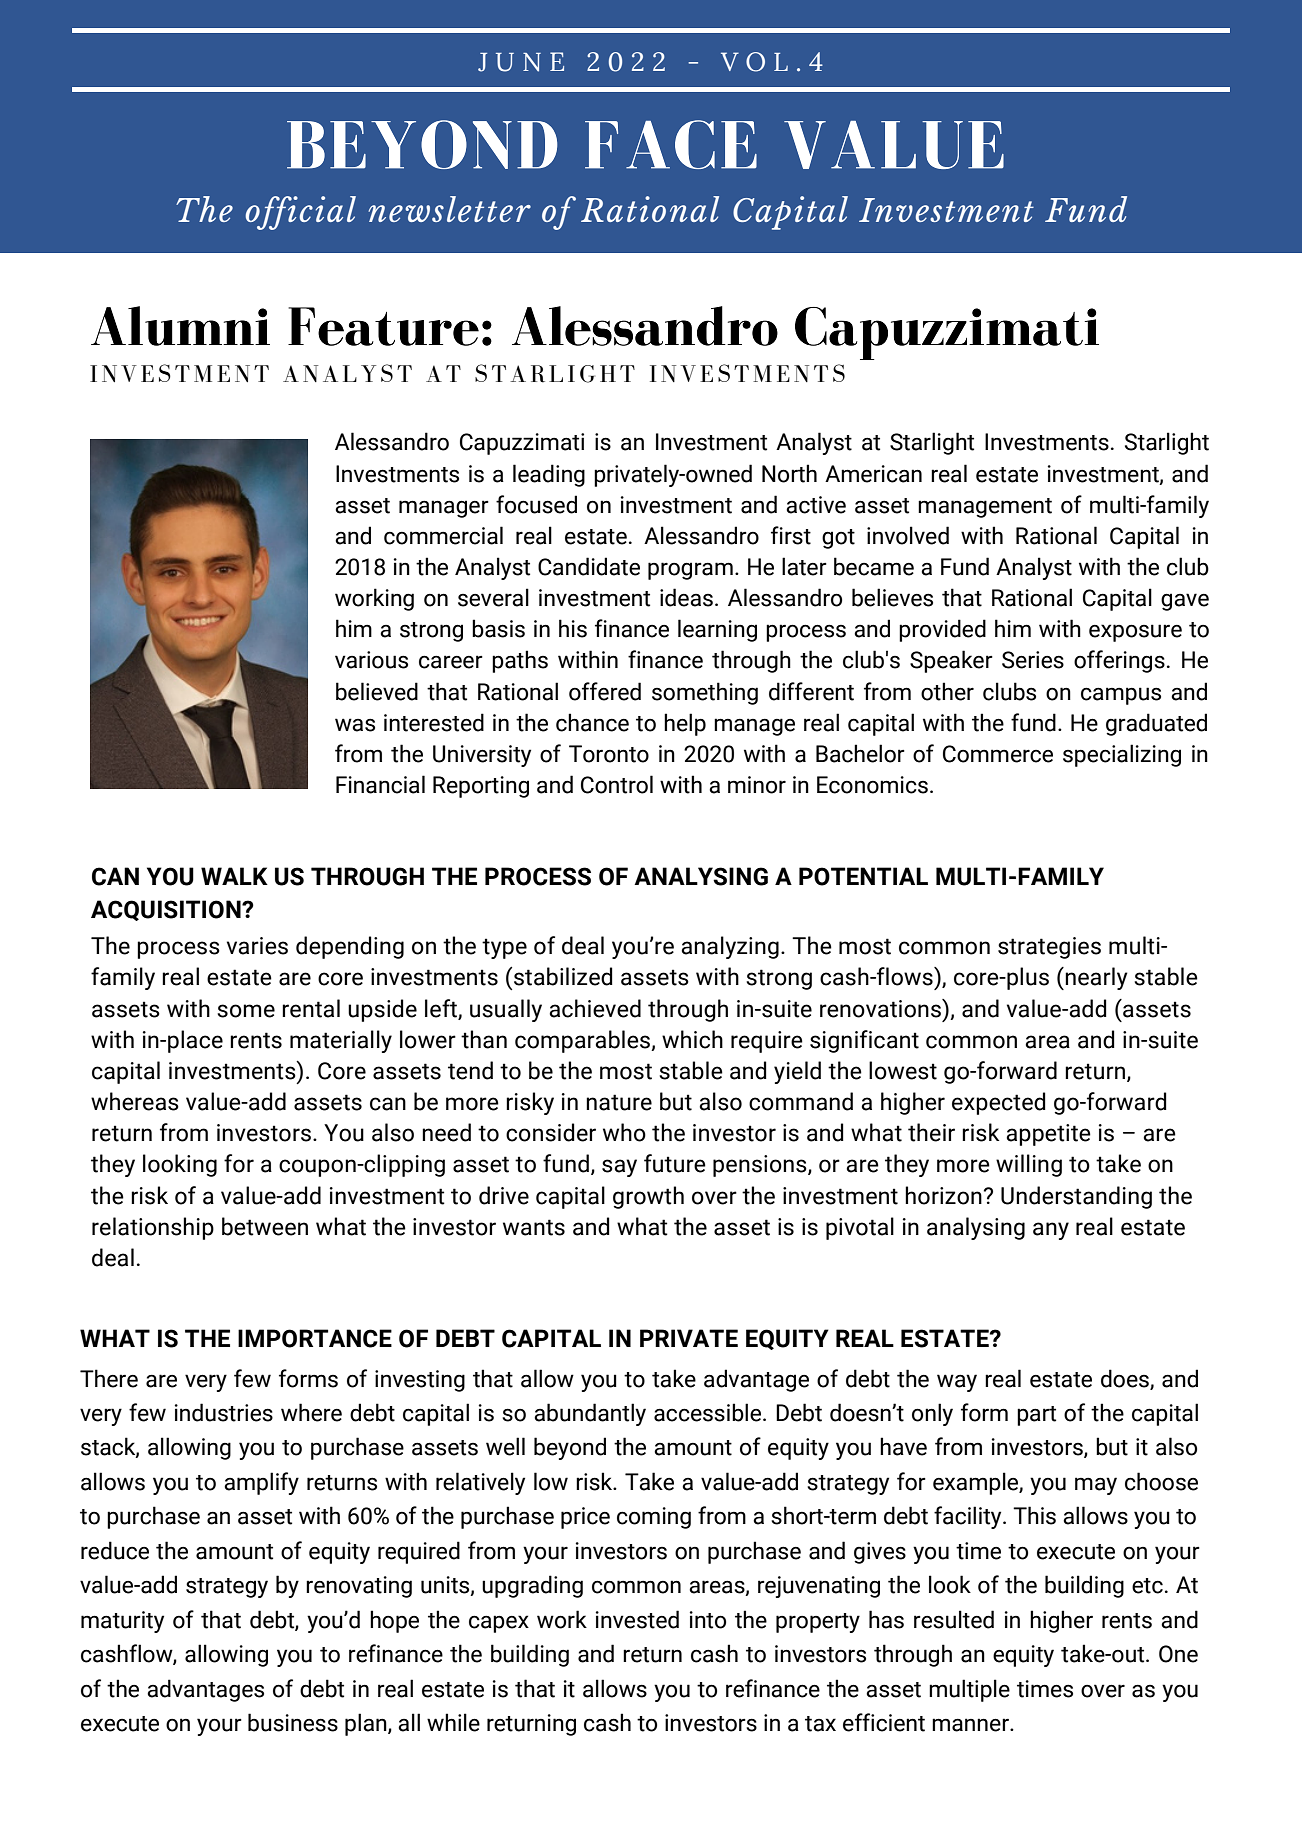 This screenshot has height=1843, width=1302. What do you see at coordinates (265, 1226) in the screenshot?
I see `between` at bounding box center [265, 1226].
